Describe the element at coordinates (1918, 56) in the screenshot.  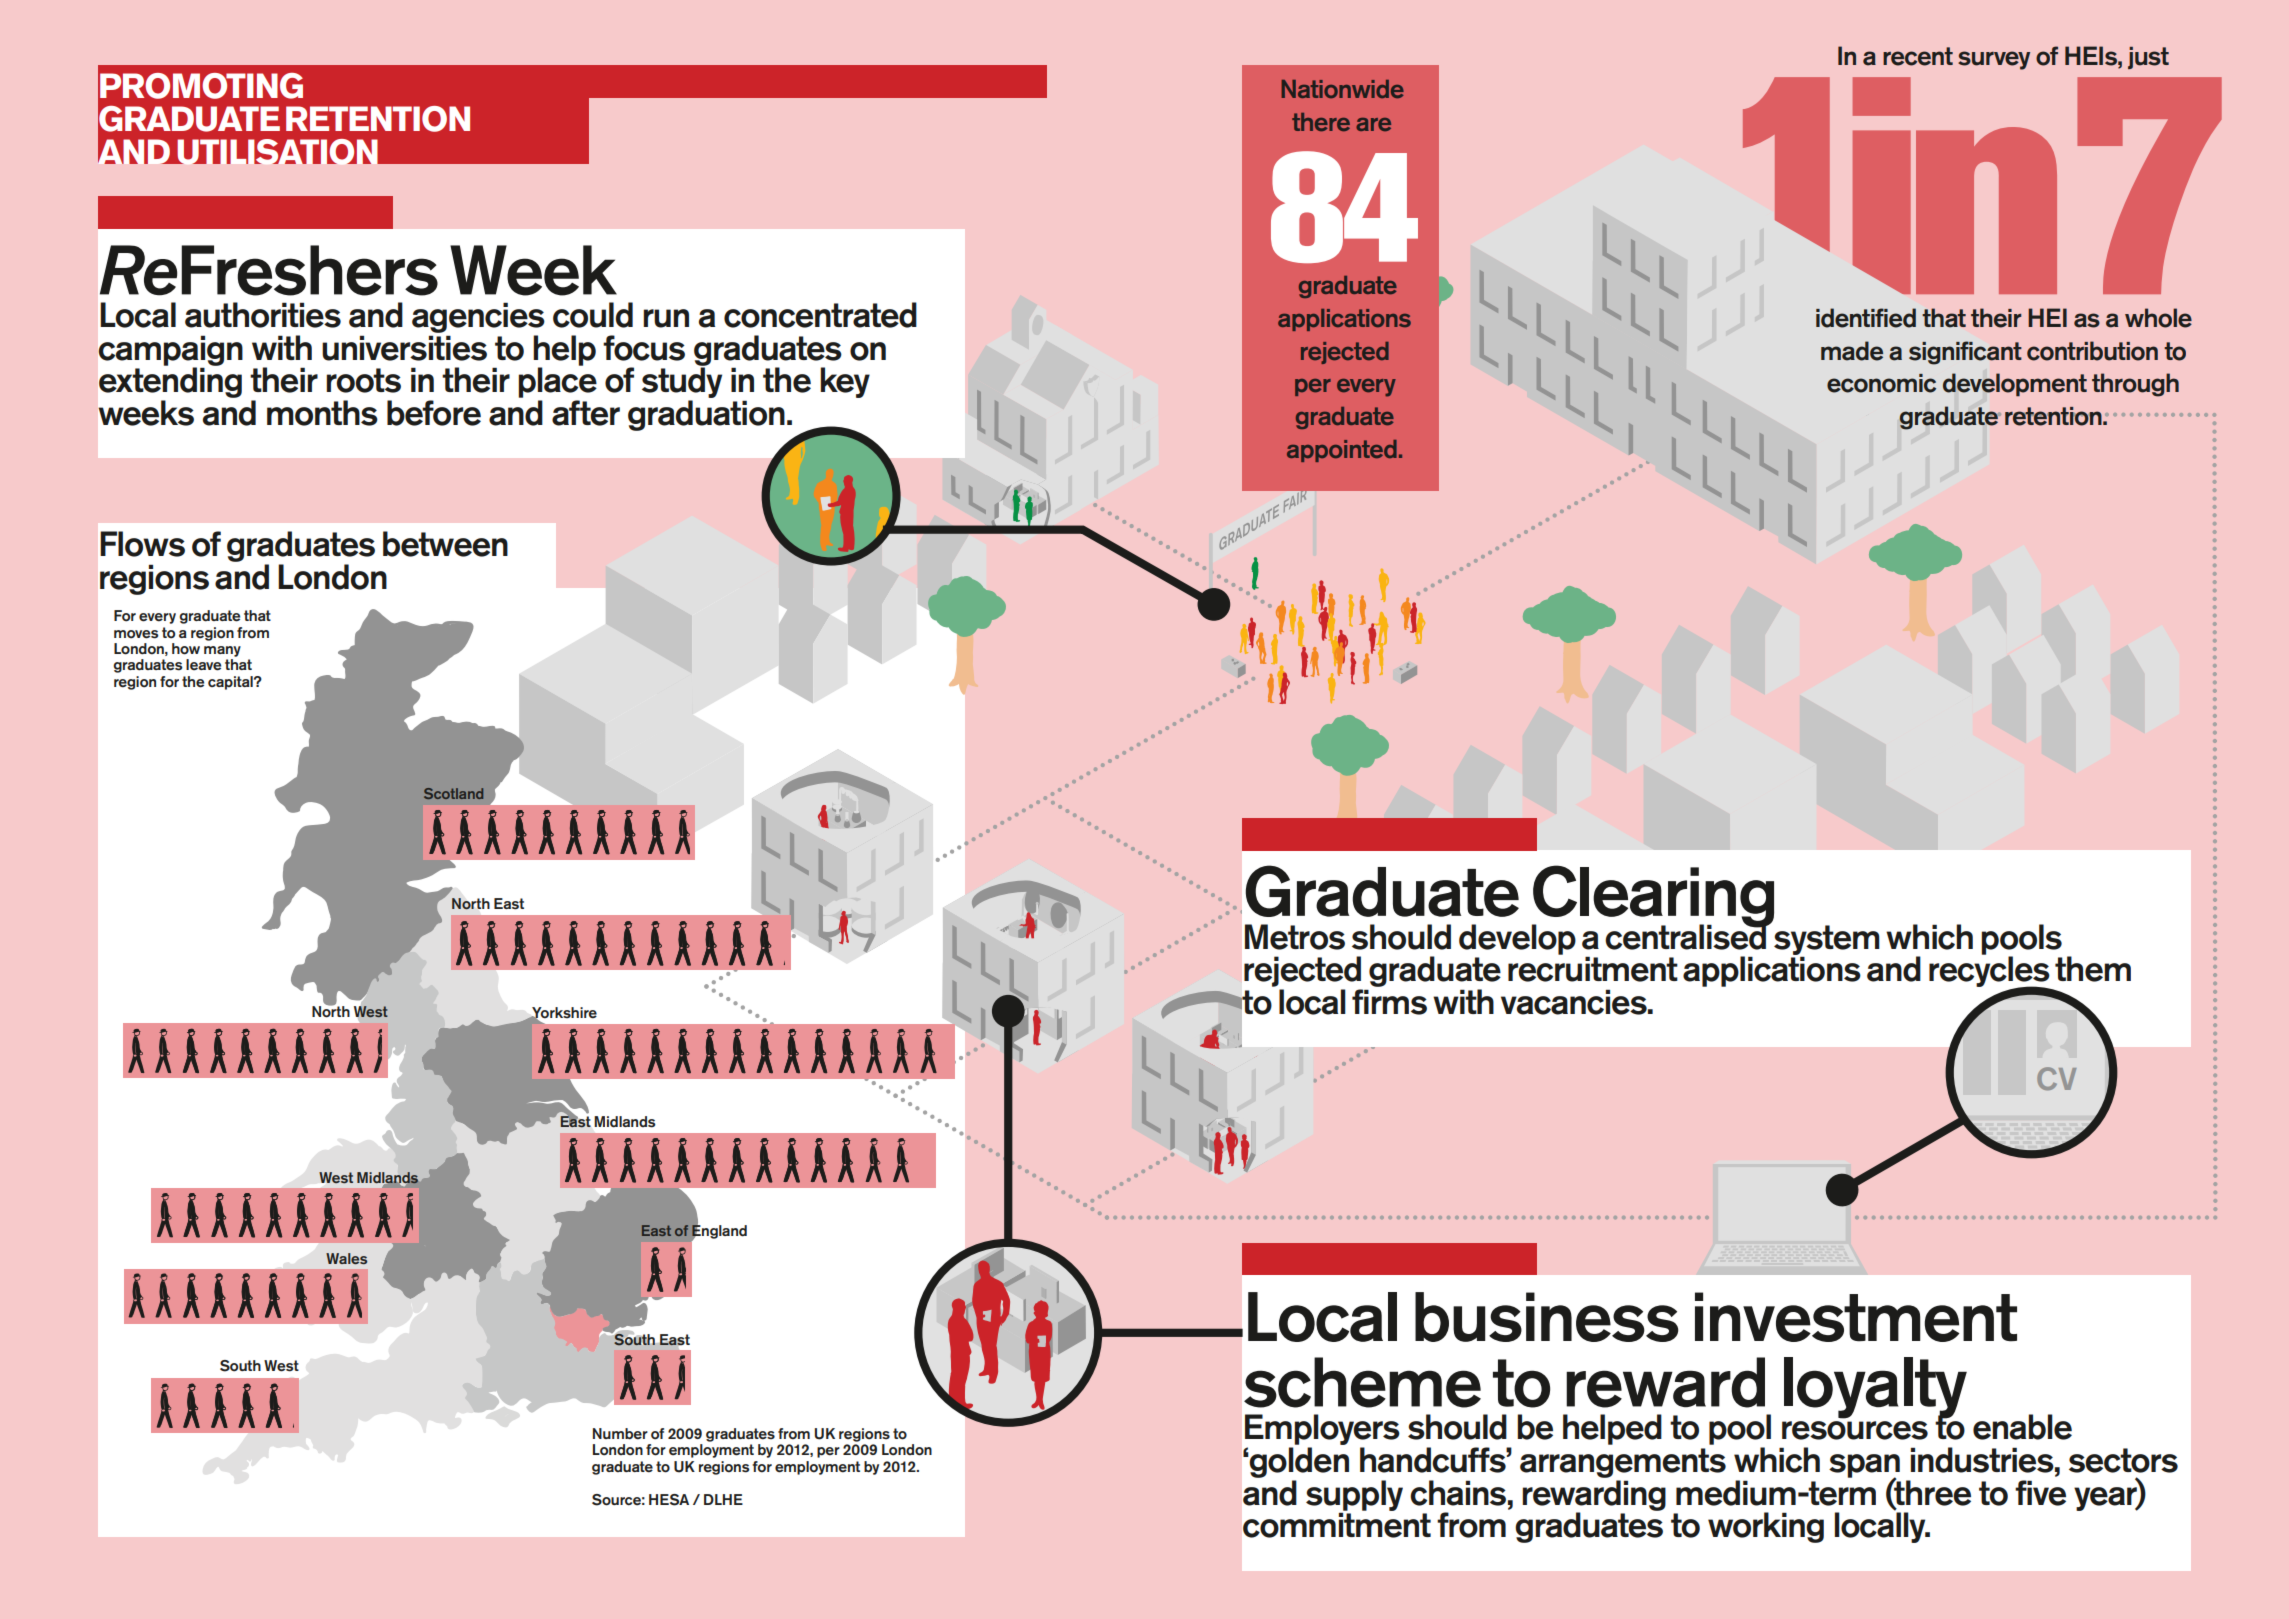
I see `recent` at that location.
